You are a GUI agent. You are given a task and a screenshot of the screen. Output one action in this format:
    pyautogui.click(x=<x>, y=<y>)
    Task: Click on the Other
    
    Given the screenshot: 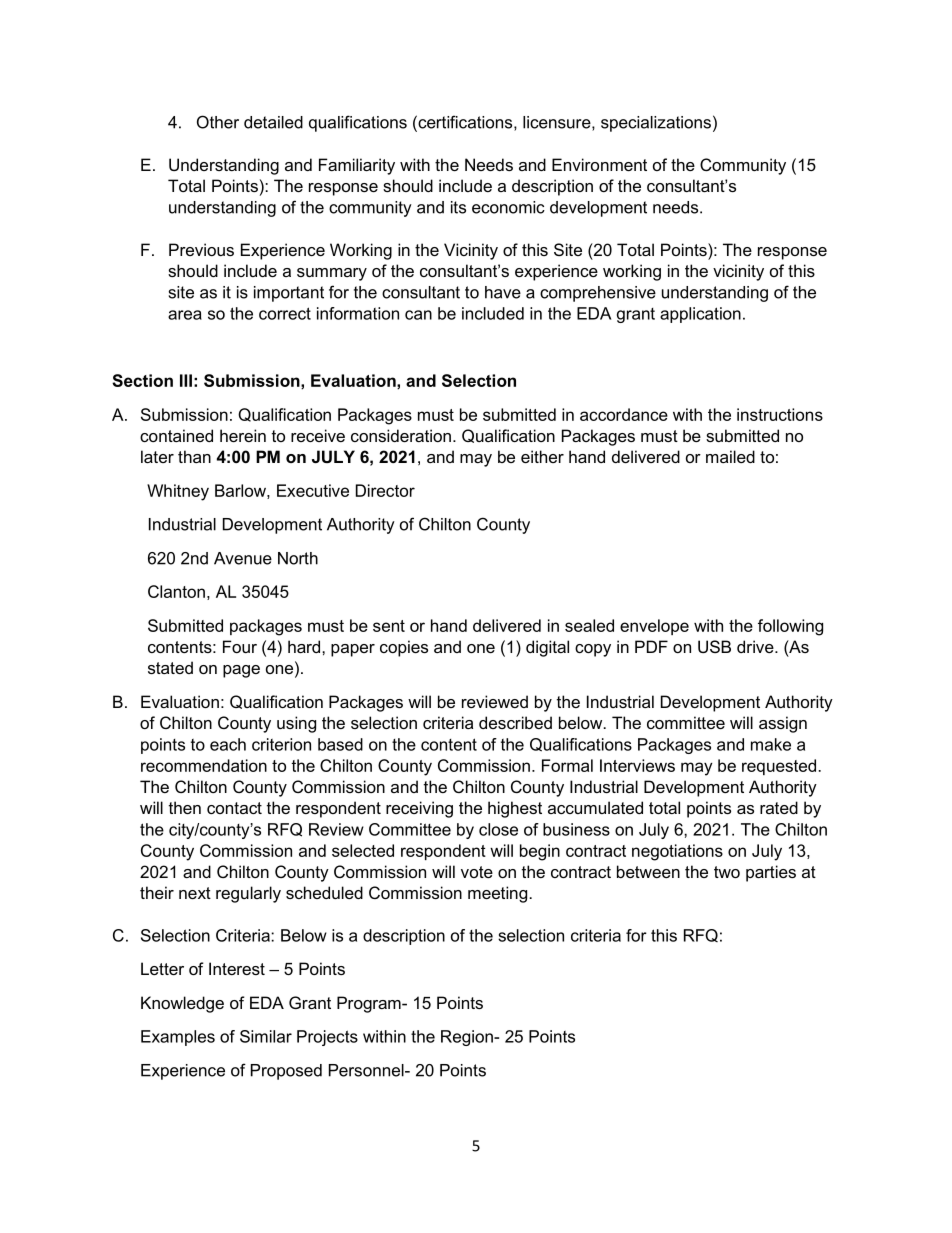 What is the action you would take?
    pyautogui.click(x=218, y=122)
